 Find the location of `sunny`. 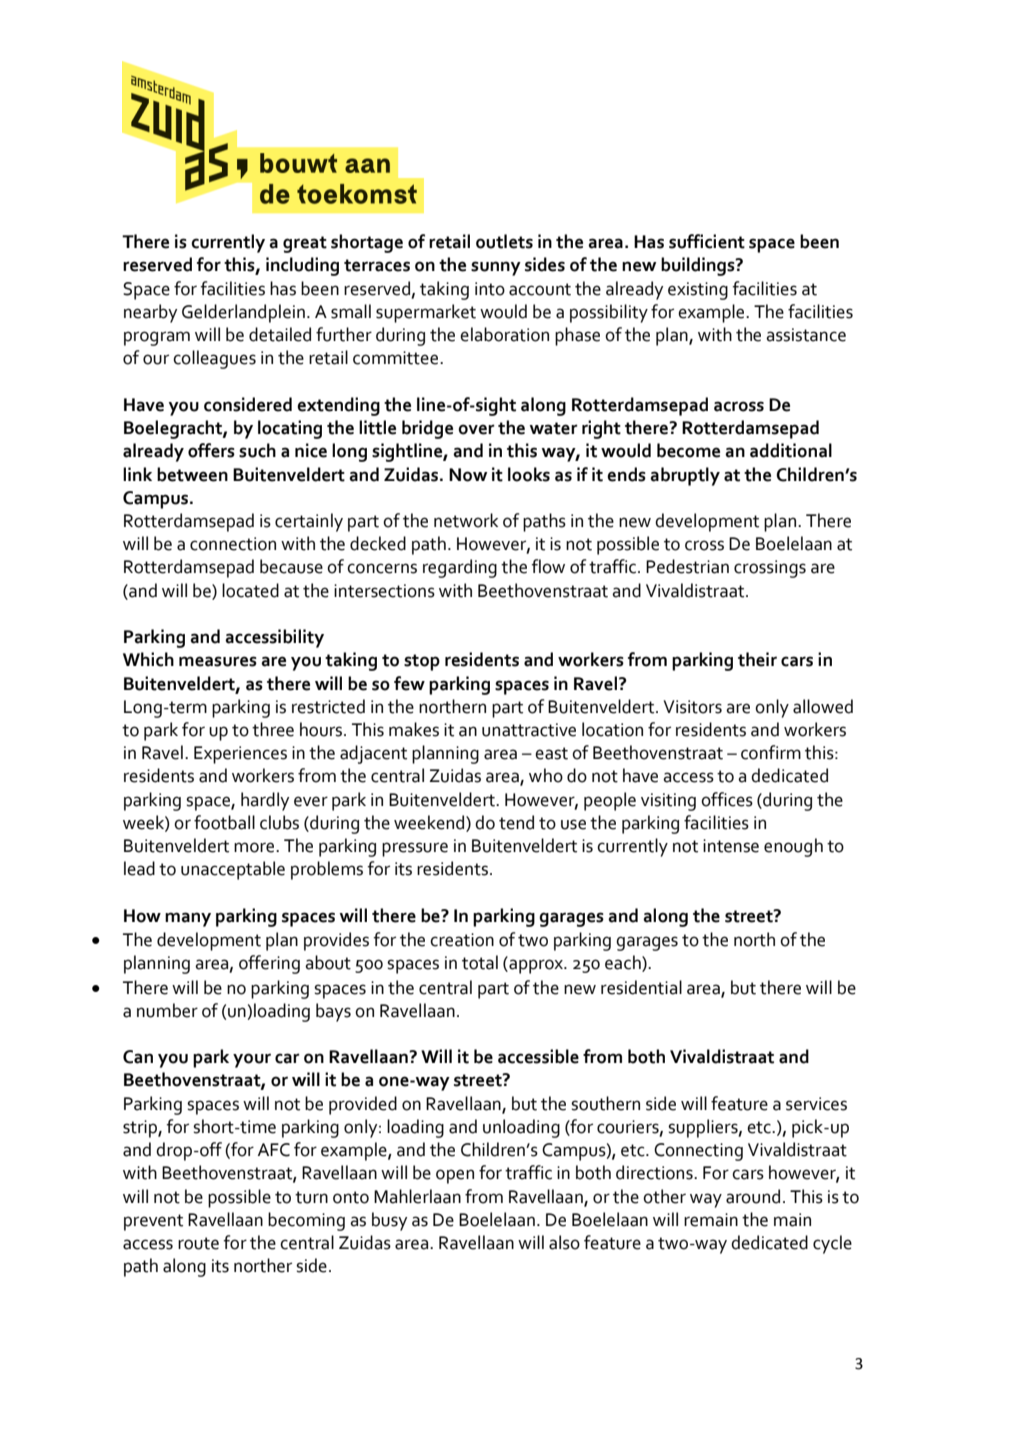

sunny is located at coordinates (496, 268).
